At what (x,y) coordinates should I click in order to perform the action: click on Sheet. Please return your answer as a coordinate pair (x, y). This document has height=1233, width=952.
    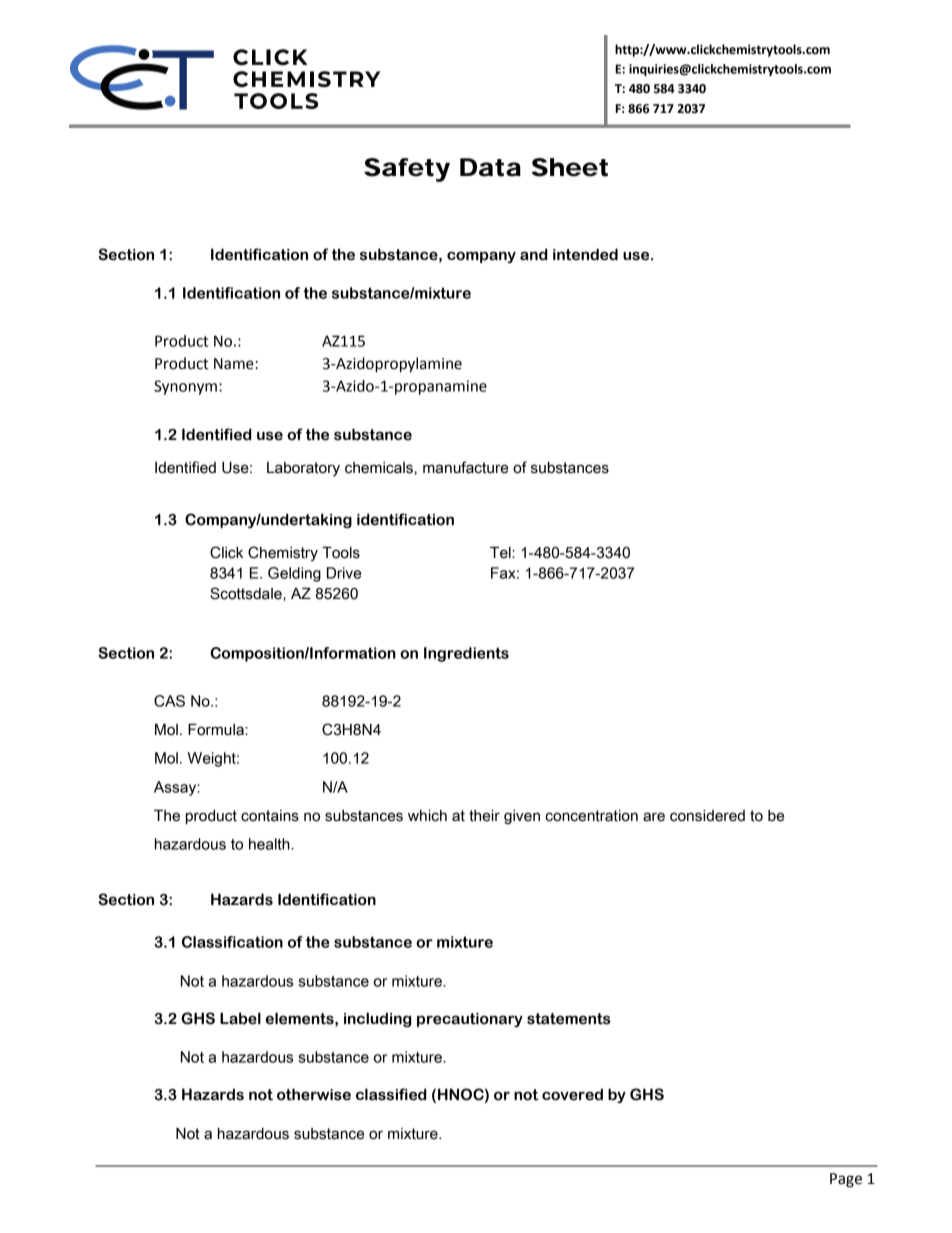
    Looking at the image, I should click on (570, 167).
